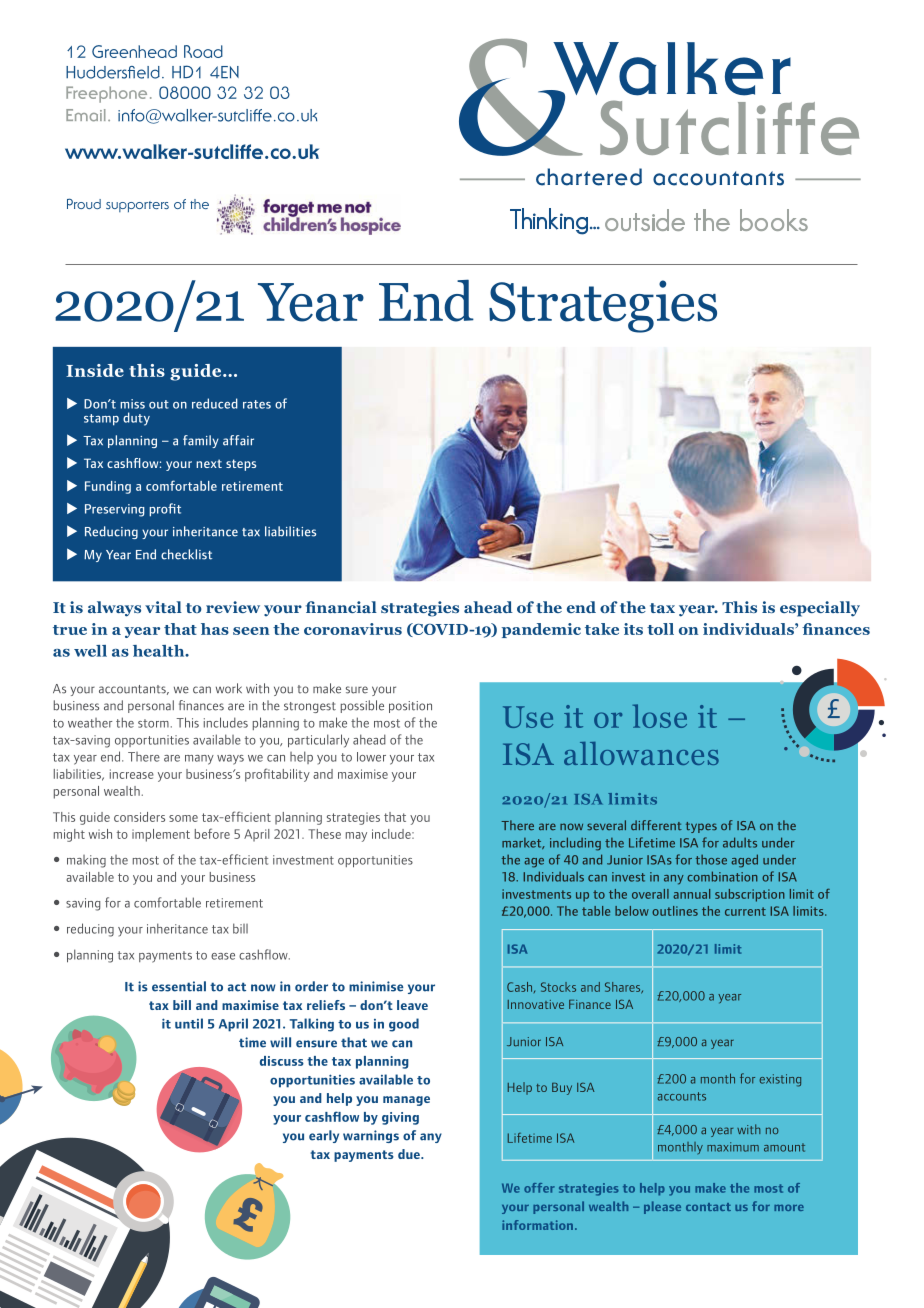 Image resolution: width=924 pixels, height=1308 pixels. Describe the element at coordinates (163, 607) in the screenshot. I see `vital` at that location.
